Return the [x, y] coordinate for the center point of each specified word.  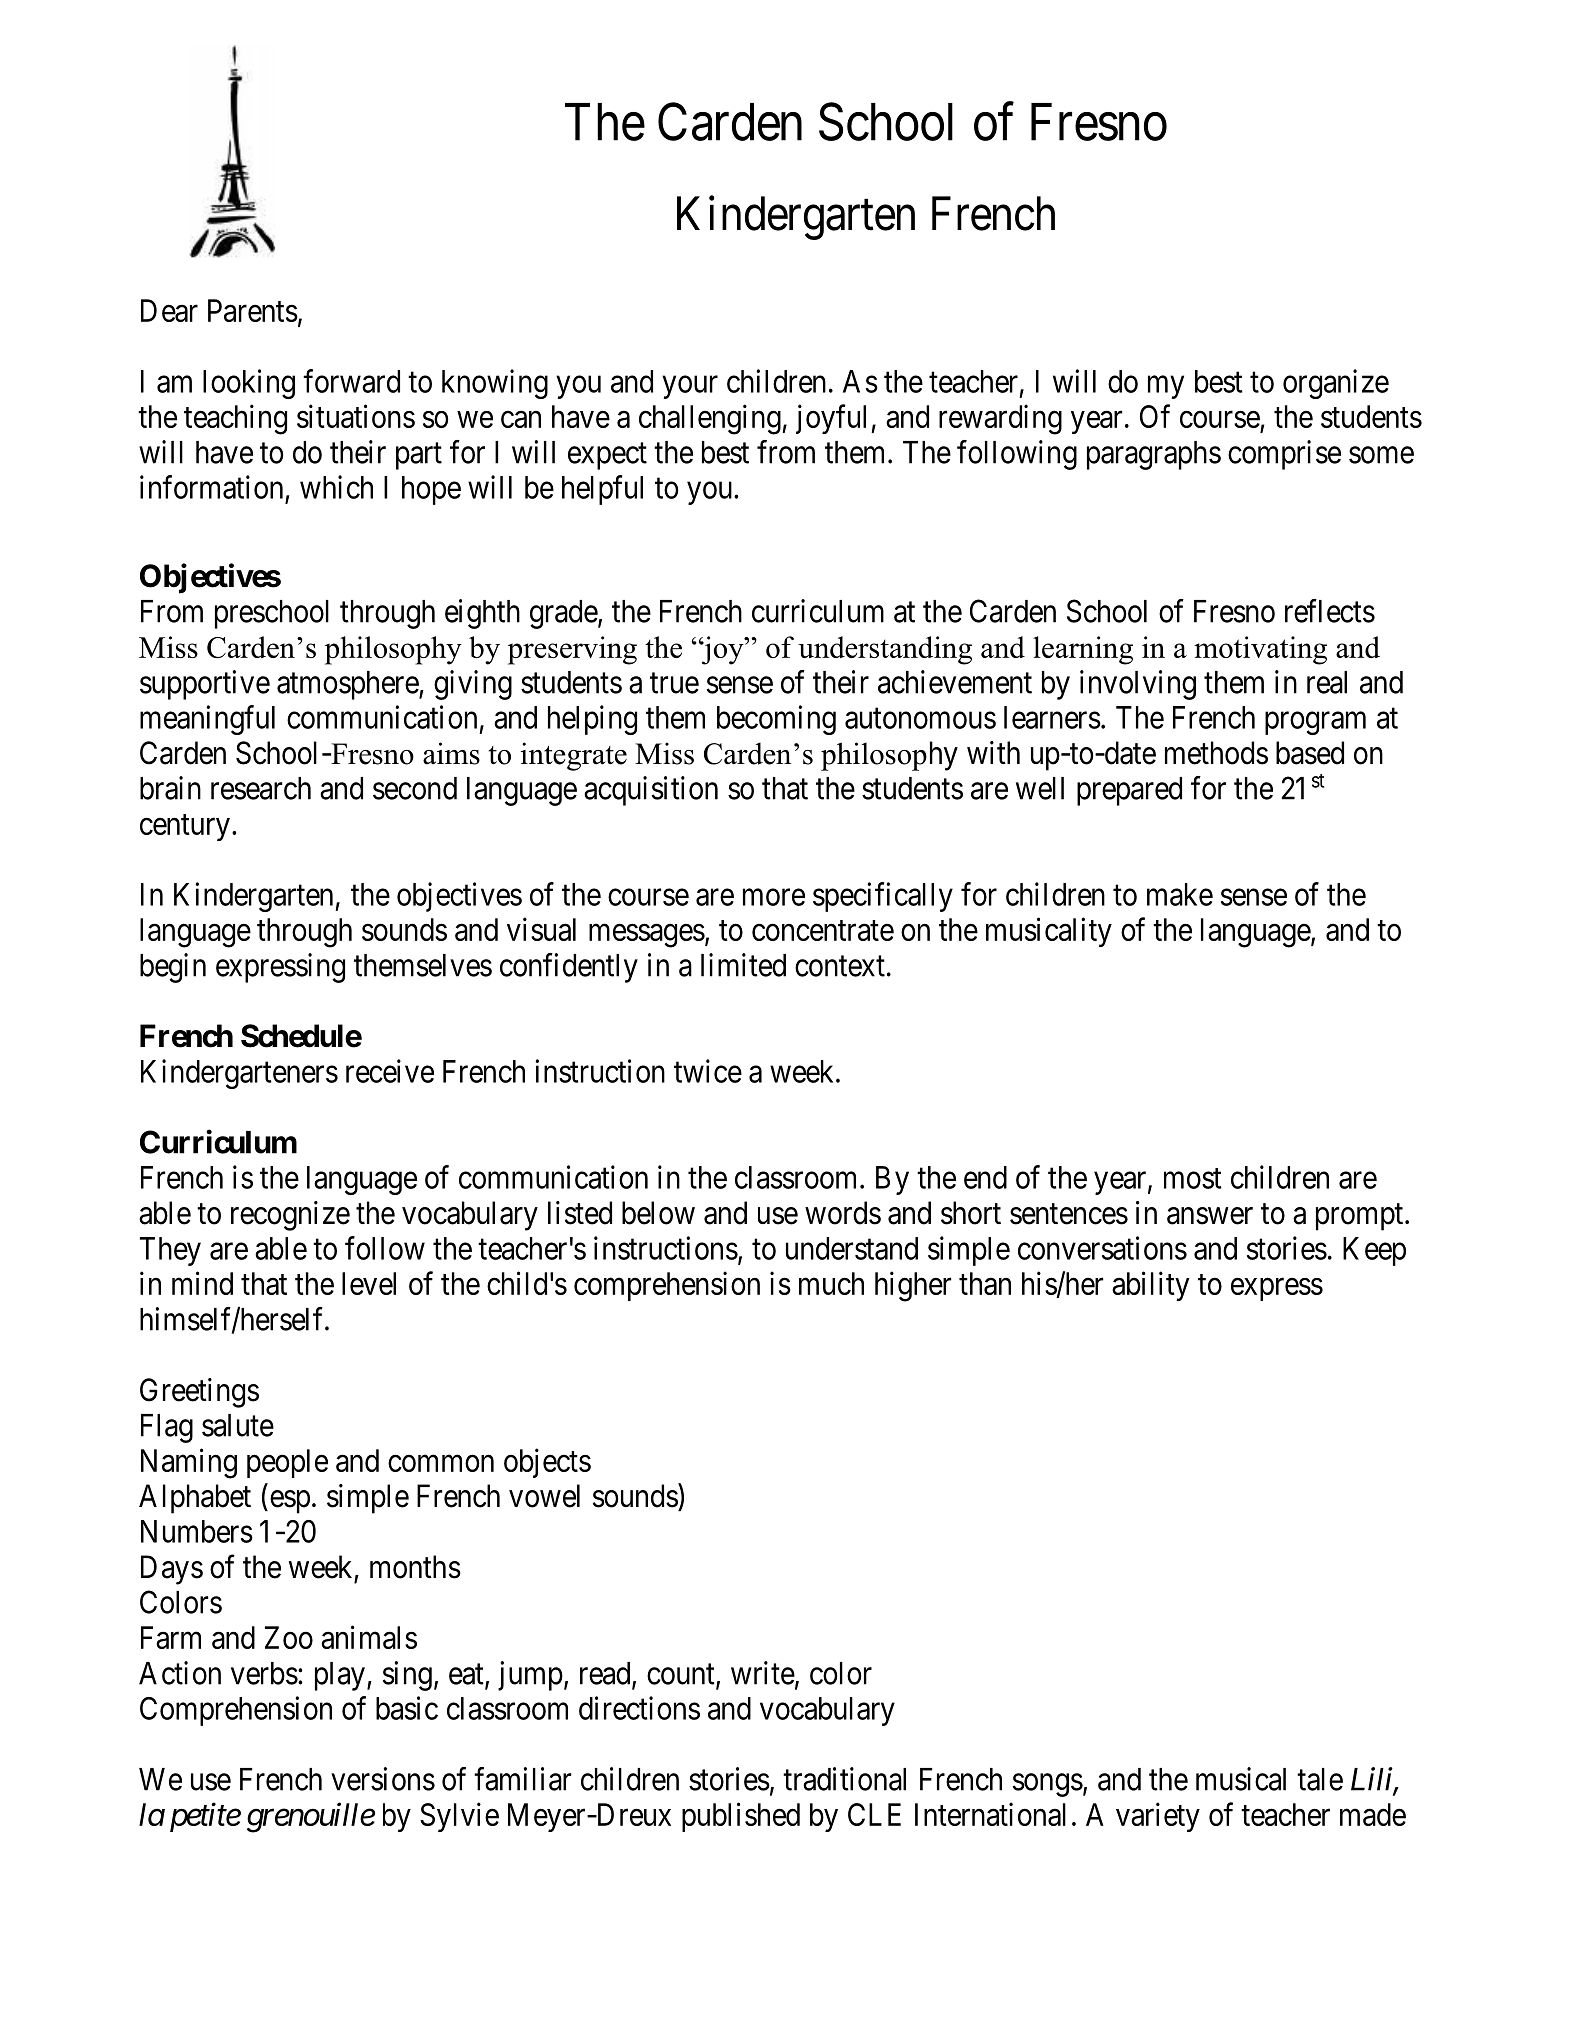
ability [1151, 1286]
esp [288, 1502]
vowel [544, 1496]
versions [383, 1779]
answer [1210, 1216]
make [1180, 894]
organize [1336, 384]
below [658, 1213]
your [690, 387]
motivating [1260, 650]
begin [173, 968]
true [674, 683]
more [774, 897]
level [369, 1283]
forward [351, 381]
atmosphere [348, 685]
